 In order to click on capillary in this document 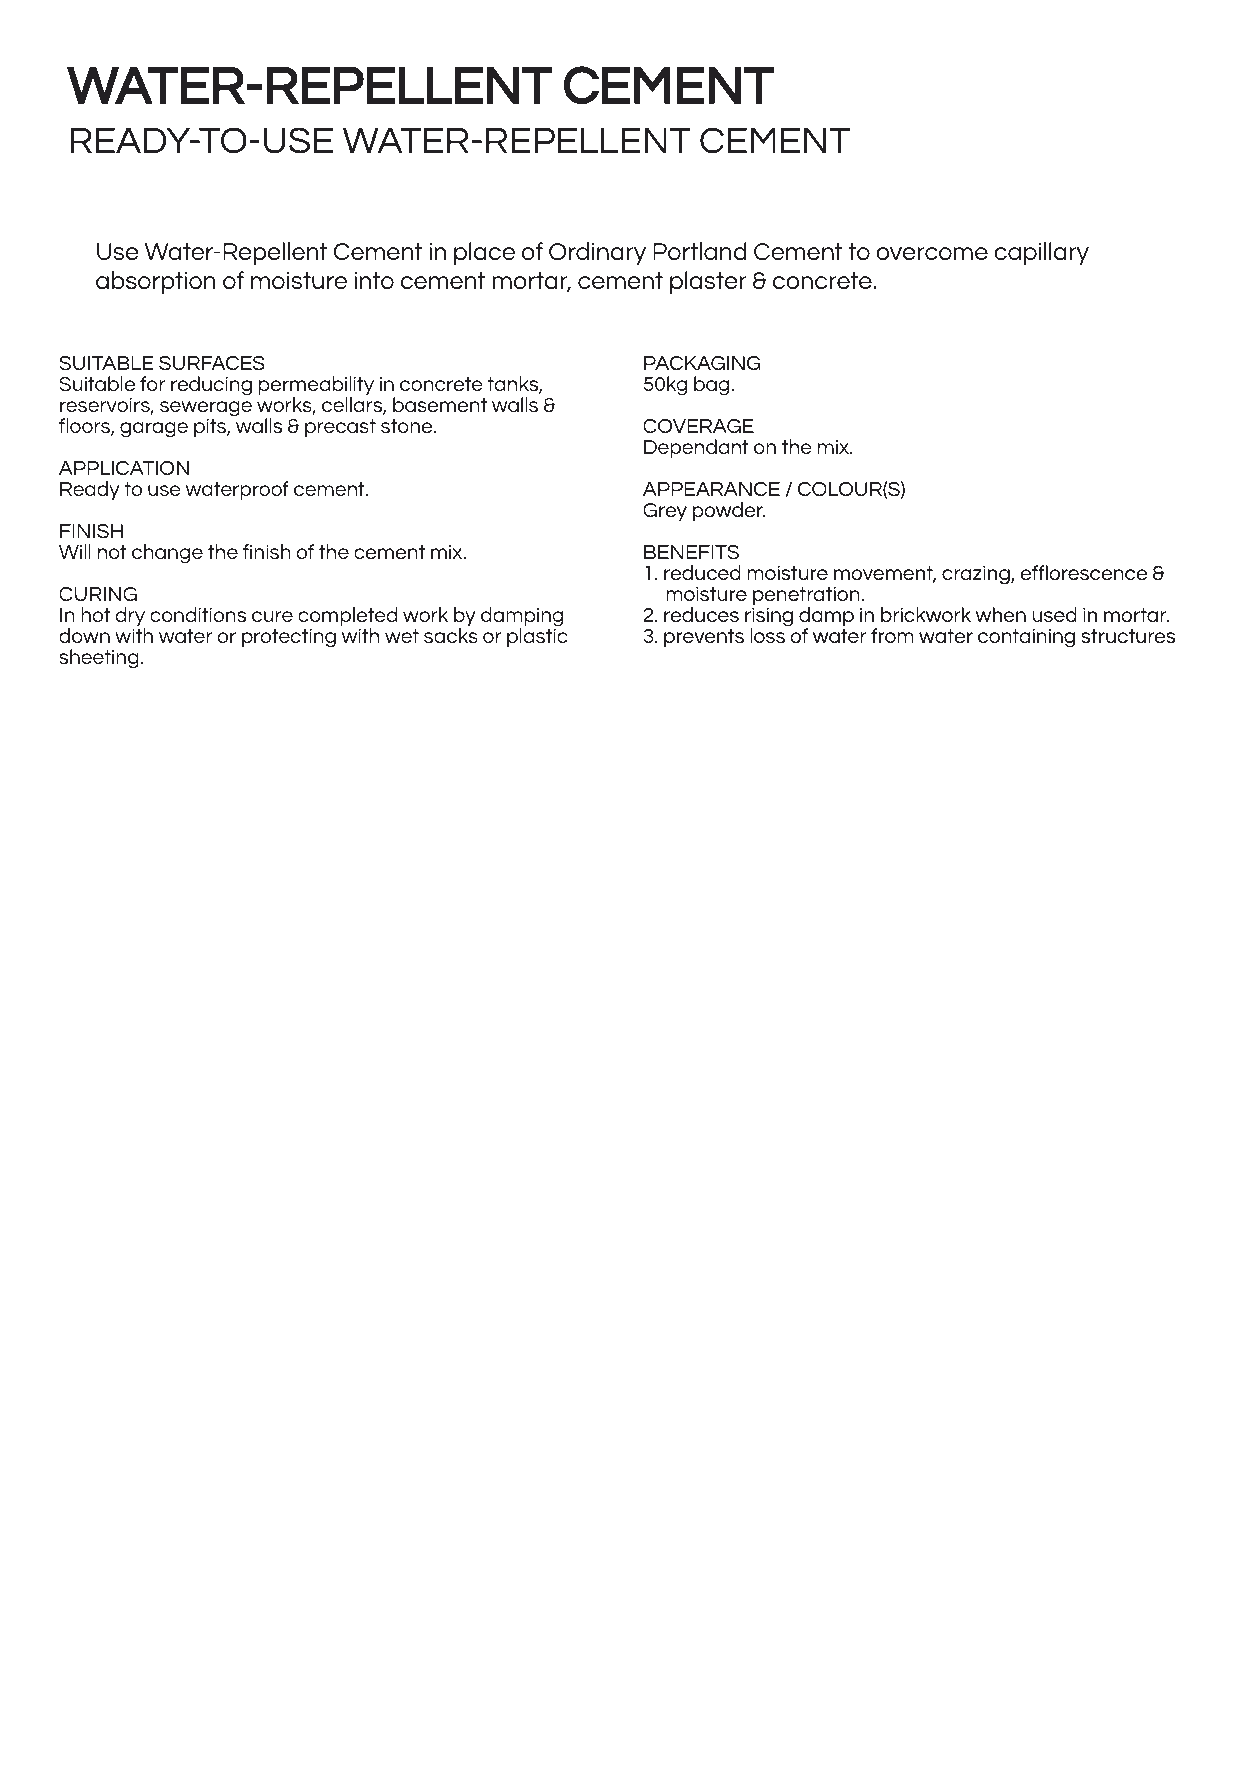, I will do `click(1041, 253)`.
